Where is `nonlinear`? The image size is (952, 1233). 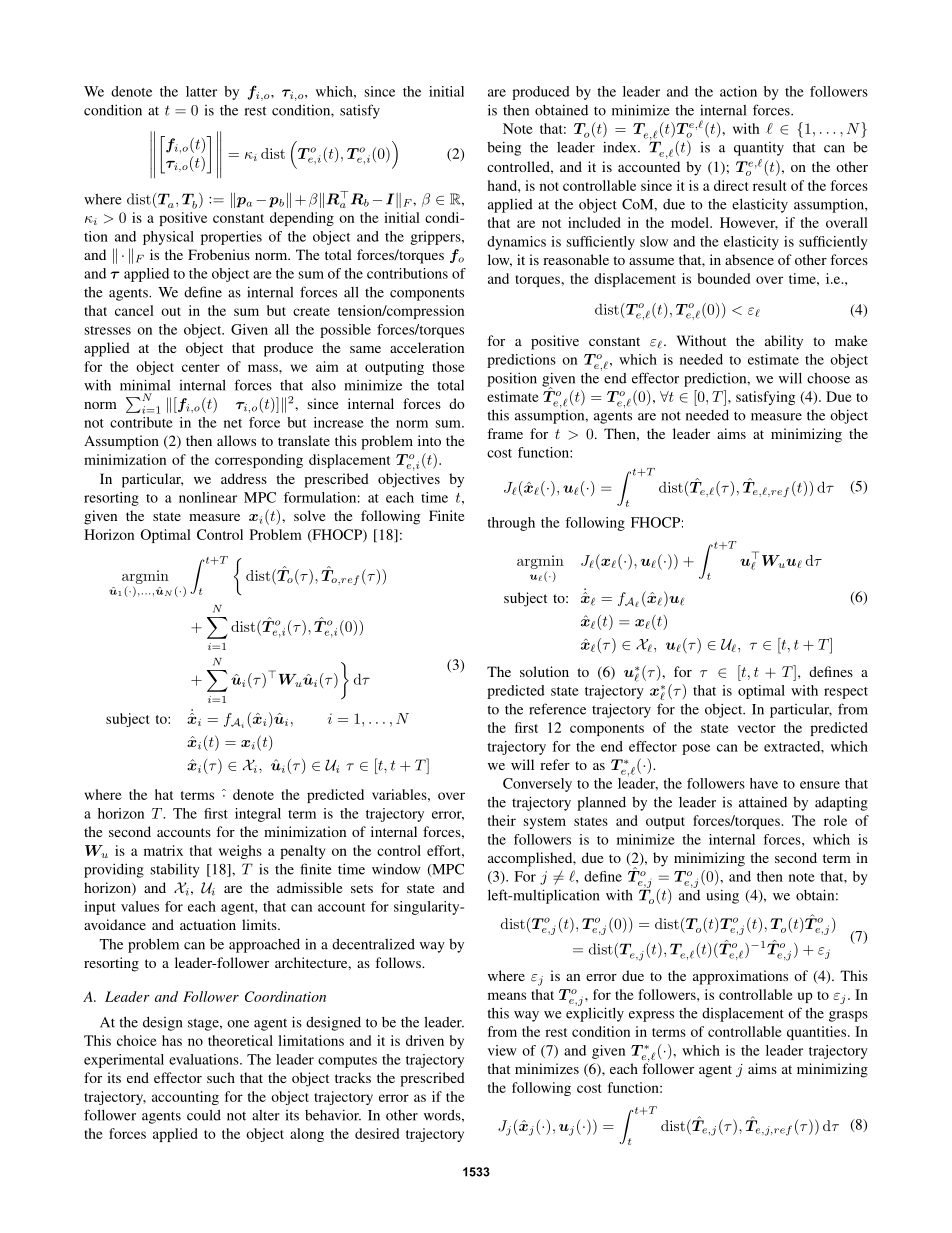 nonlinear is located at coordinates (208, 497).
